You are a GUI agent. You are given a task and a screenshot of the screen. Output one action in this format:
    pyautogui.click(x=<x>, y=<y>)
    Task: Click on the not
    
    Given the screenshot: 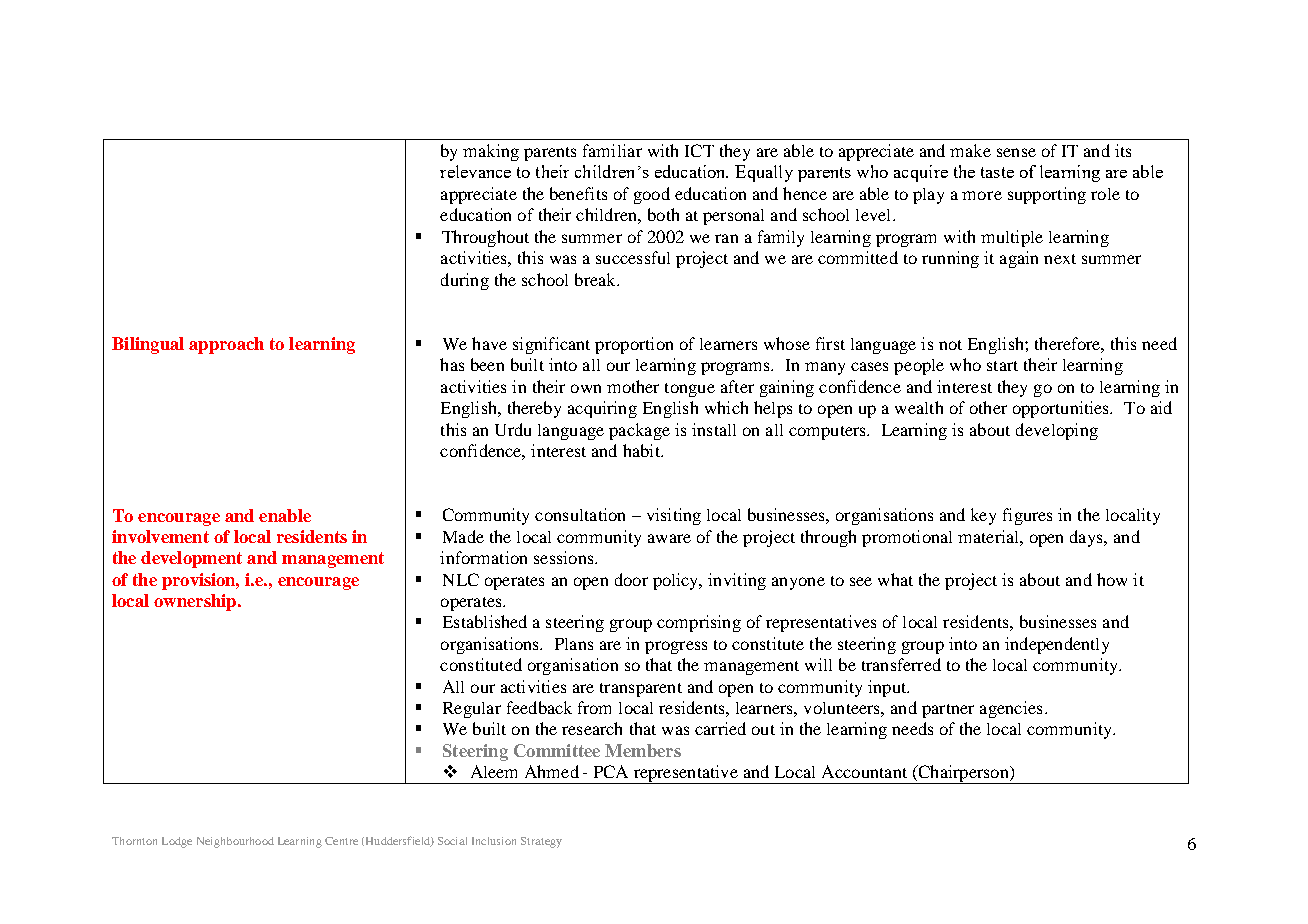 What is the action you would take?
    pyautogui.click(x=950, y=345)
